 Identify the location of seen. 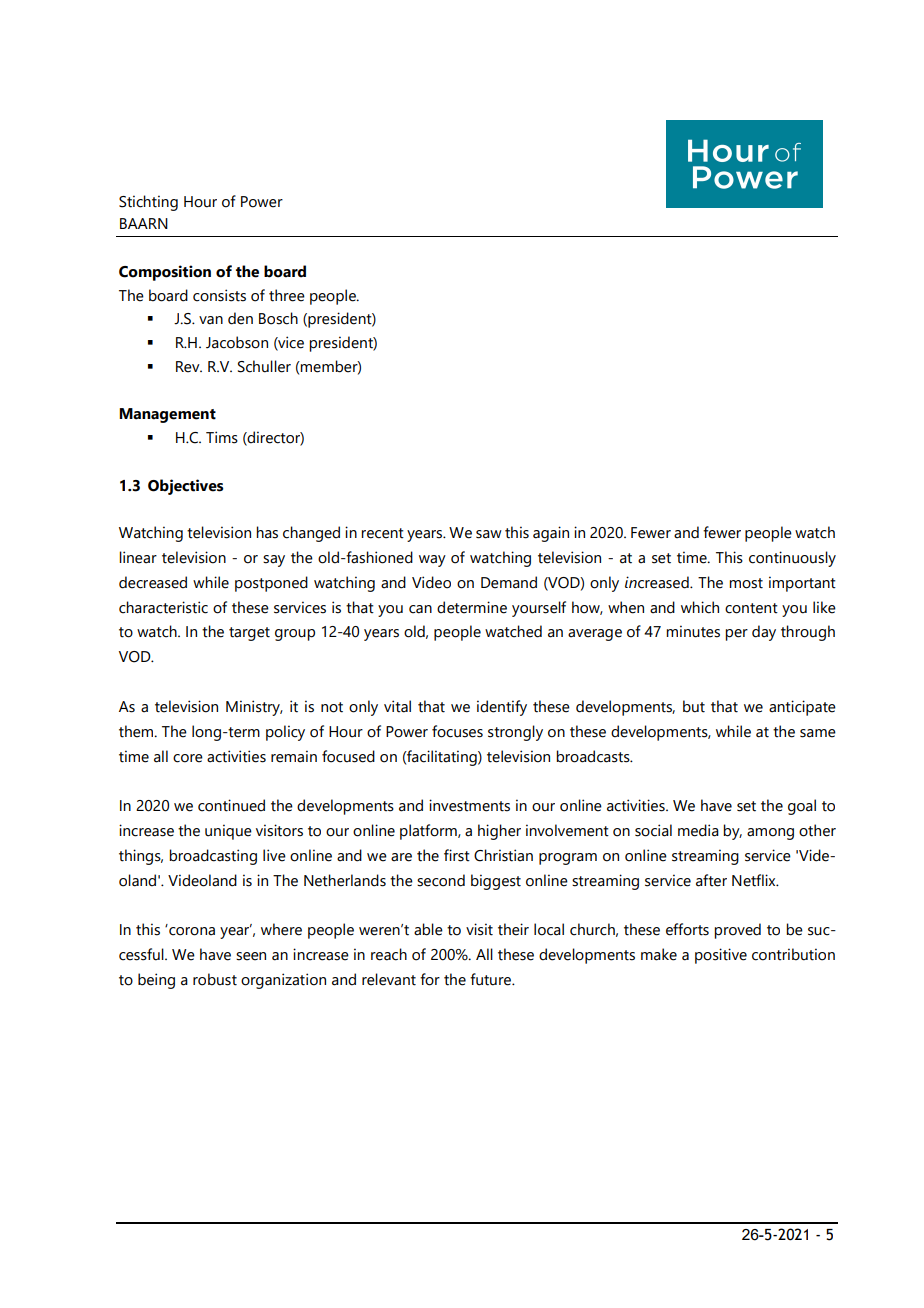
(251, 956).
